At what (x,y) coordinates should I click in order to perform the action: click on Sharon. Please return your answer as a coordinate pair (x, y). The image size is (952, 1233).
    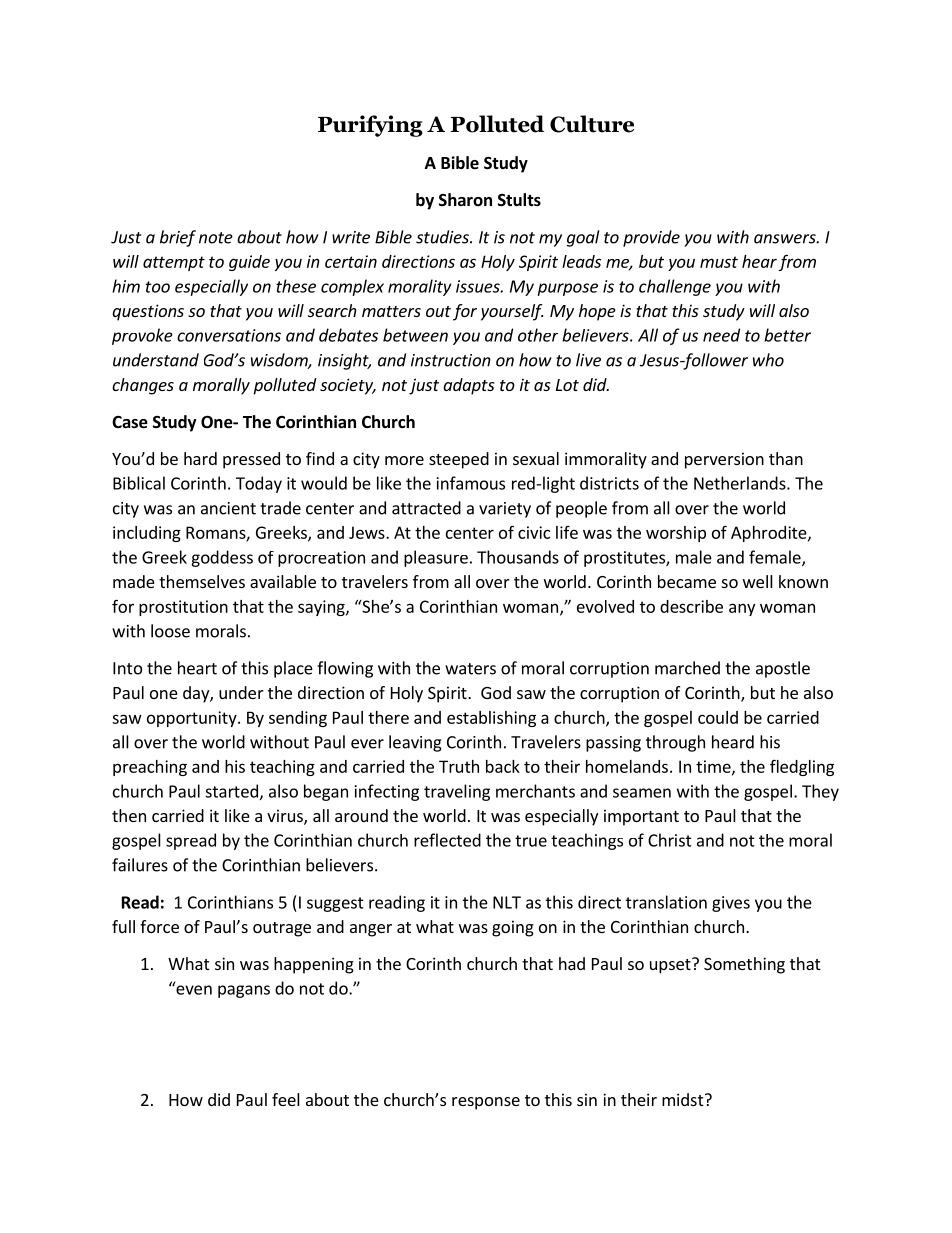
    Looking at the image, I should click on (465, 199).
